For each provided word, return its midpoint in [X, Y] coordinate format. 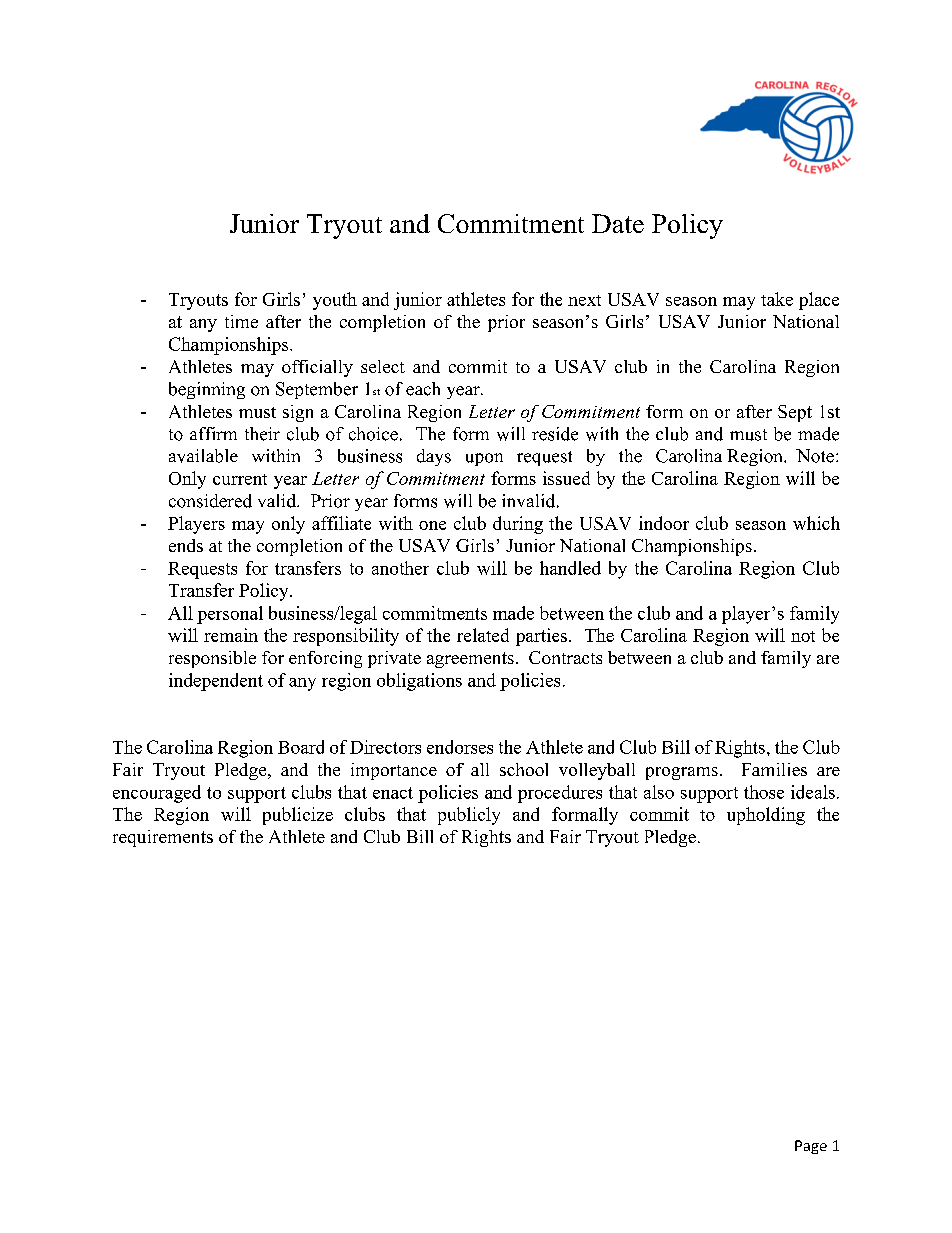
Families [774, 769]
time [241, 321]
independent [216, 682]
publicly [469, 816]
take [777, 299]
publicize [298, 816]
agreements [470, 660]
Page [811, 1147]
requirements [163, 838]
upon [484, 459]
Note [815, 456]
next [584, 300]
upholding [766, 816]
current [240, 479]
